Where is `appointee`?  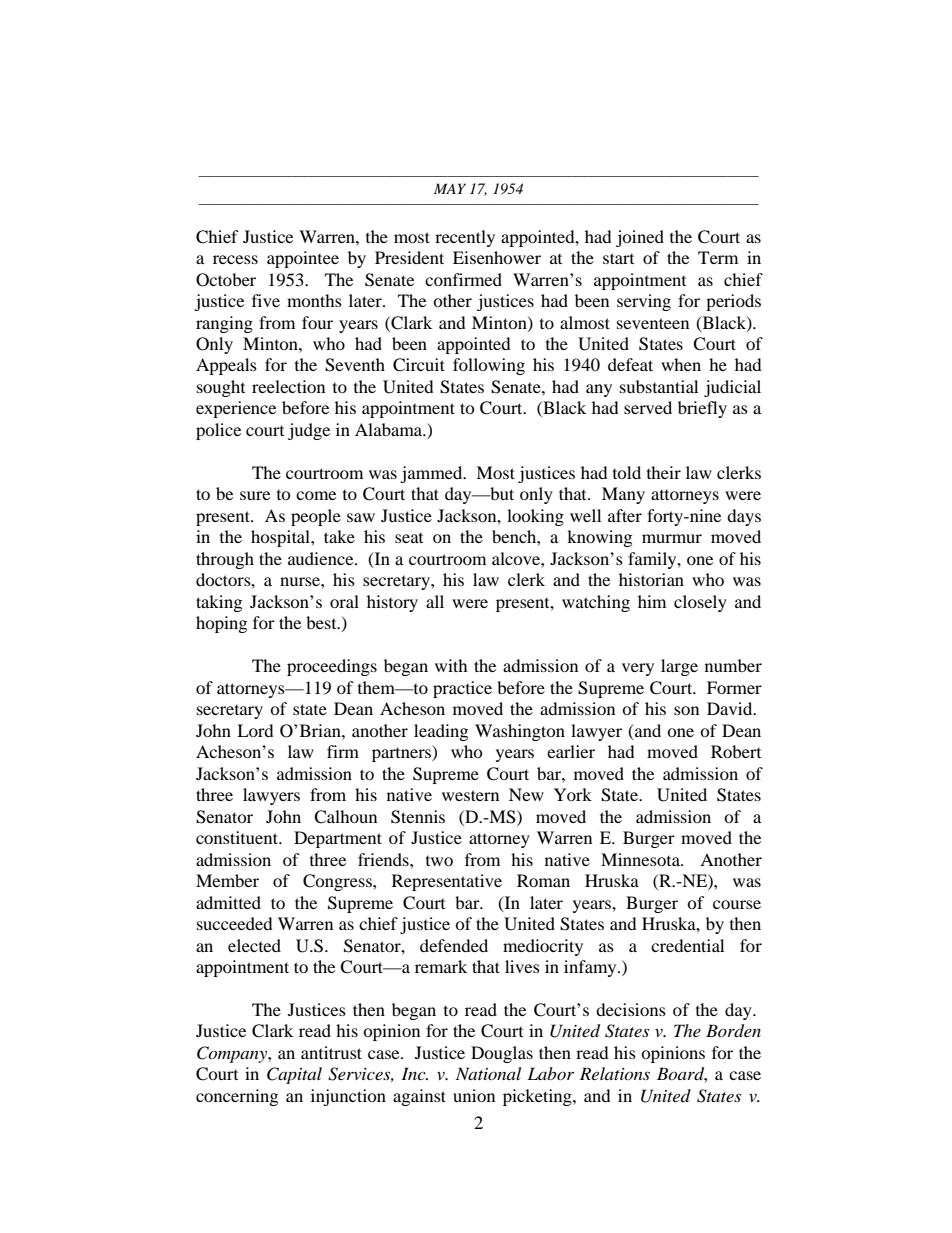
appointee is located at coordinates (303, 259).
